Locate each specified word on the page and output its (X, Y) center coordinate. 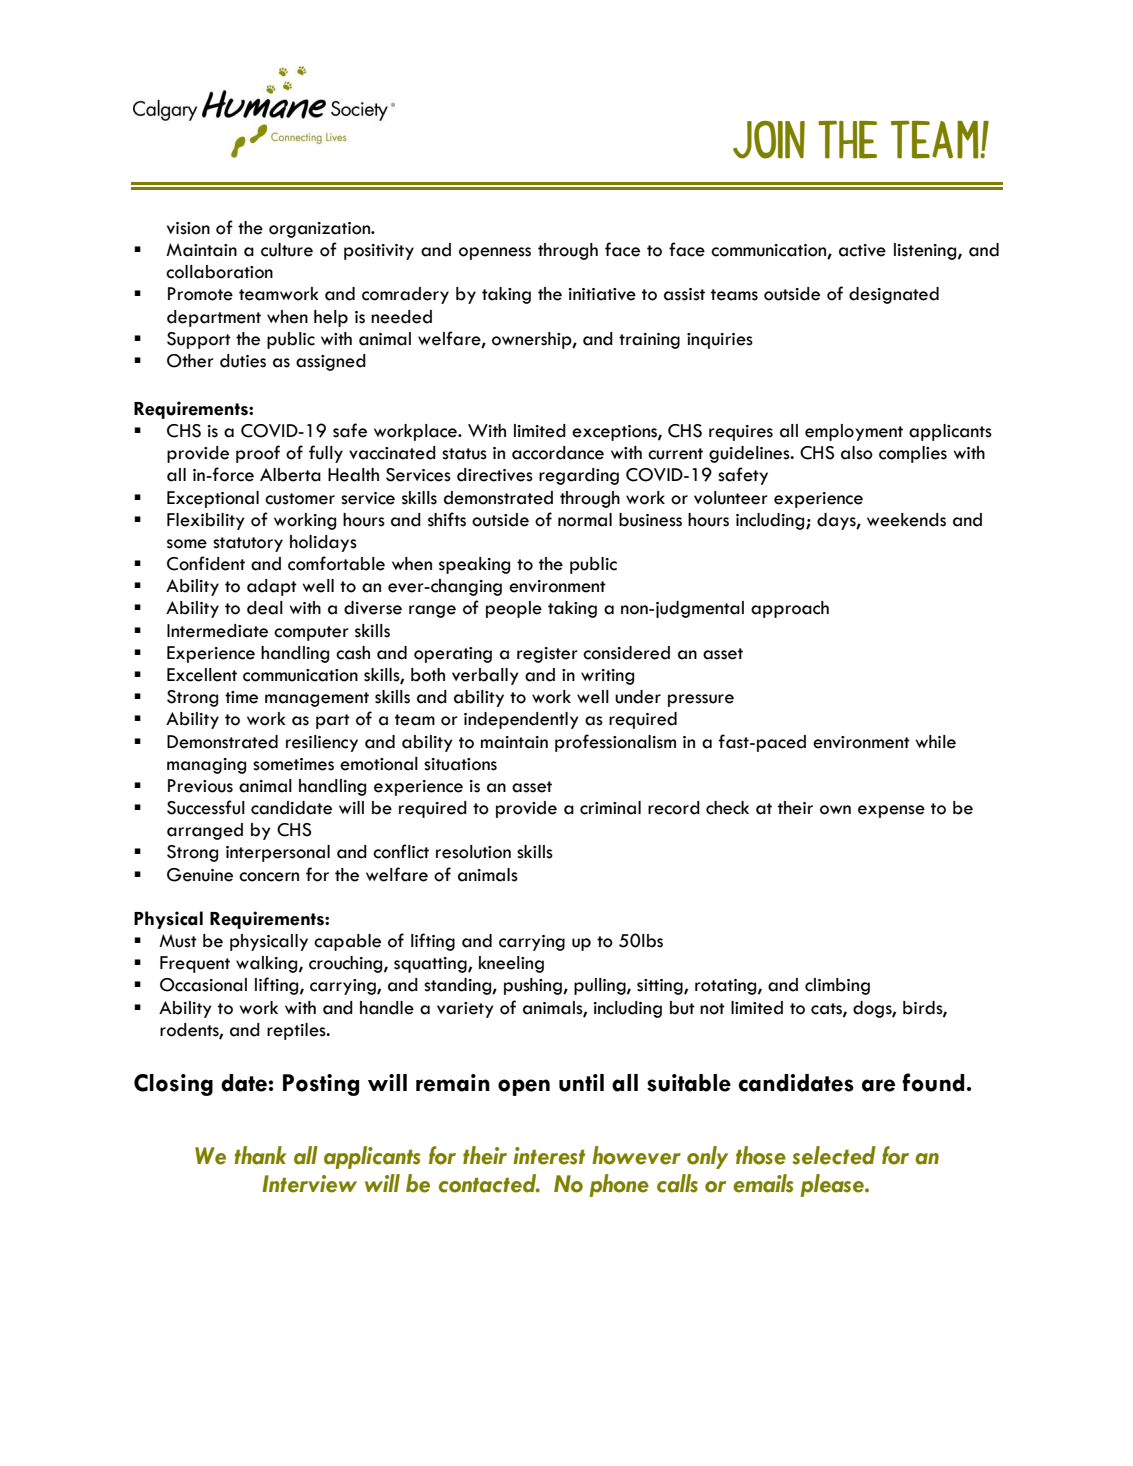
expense (891, 811)
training (649, 341)
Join (769, 140)
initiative (602, 294)
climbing (837, 986)
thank (260, 1155)
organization (321, 230)
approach (790, 609)
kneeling (511, 964)
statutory (248, 544)
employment (854, 432)
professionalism (615, 743)
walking (268, 964)
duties (243, 361)
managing (206, 766)
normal (585, 520)
